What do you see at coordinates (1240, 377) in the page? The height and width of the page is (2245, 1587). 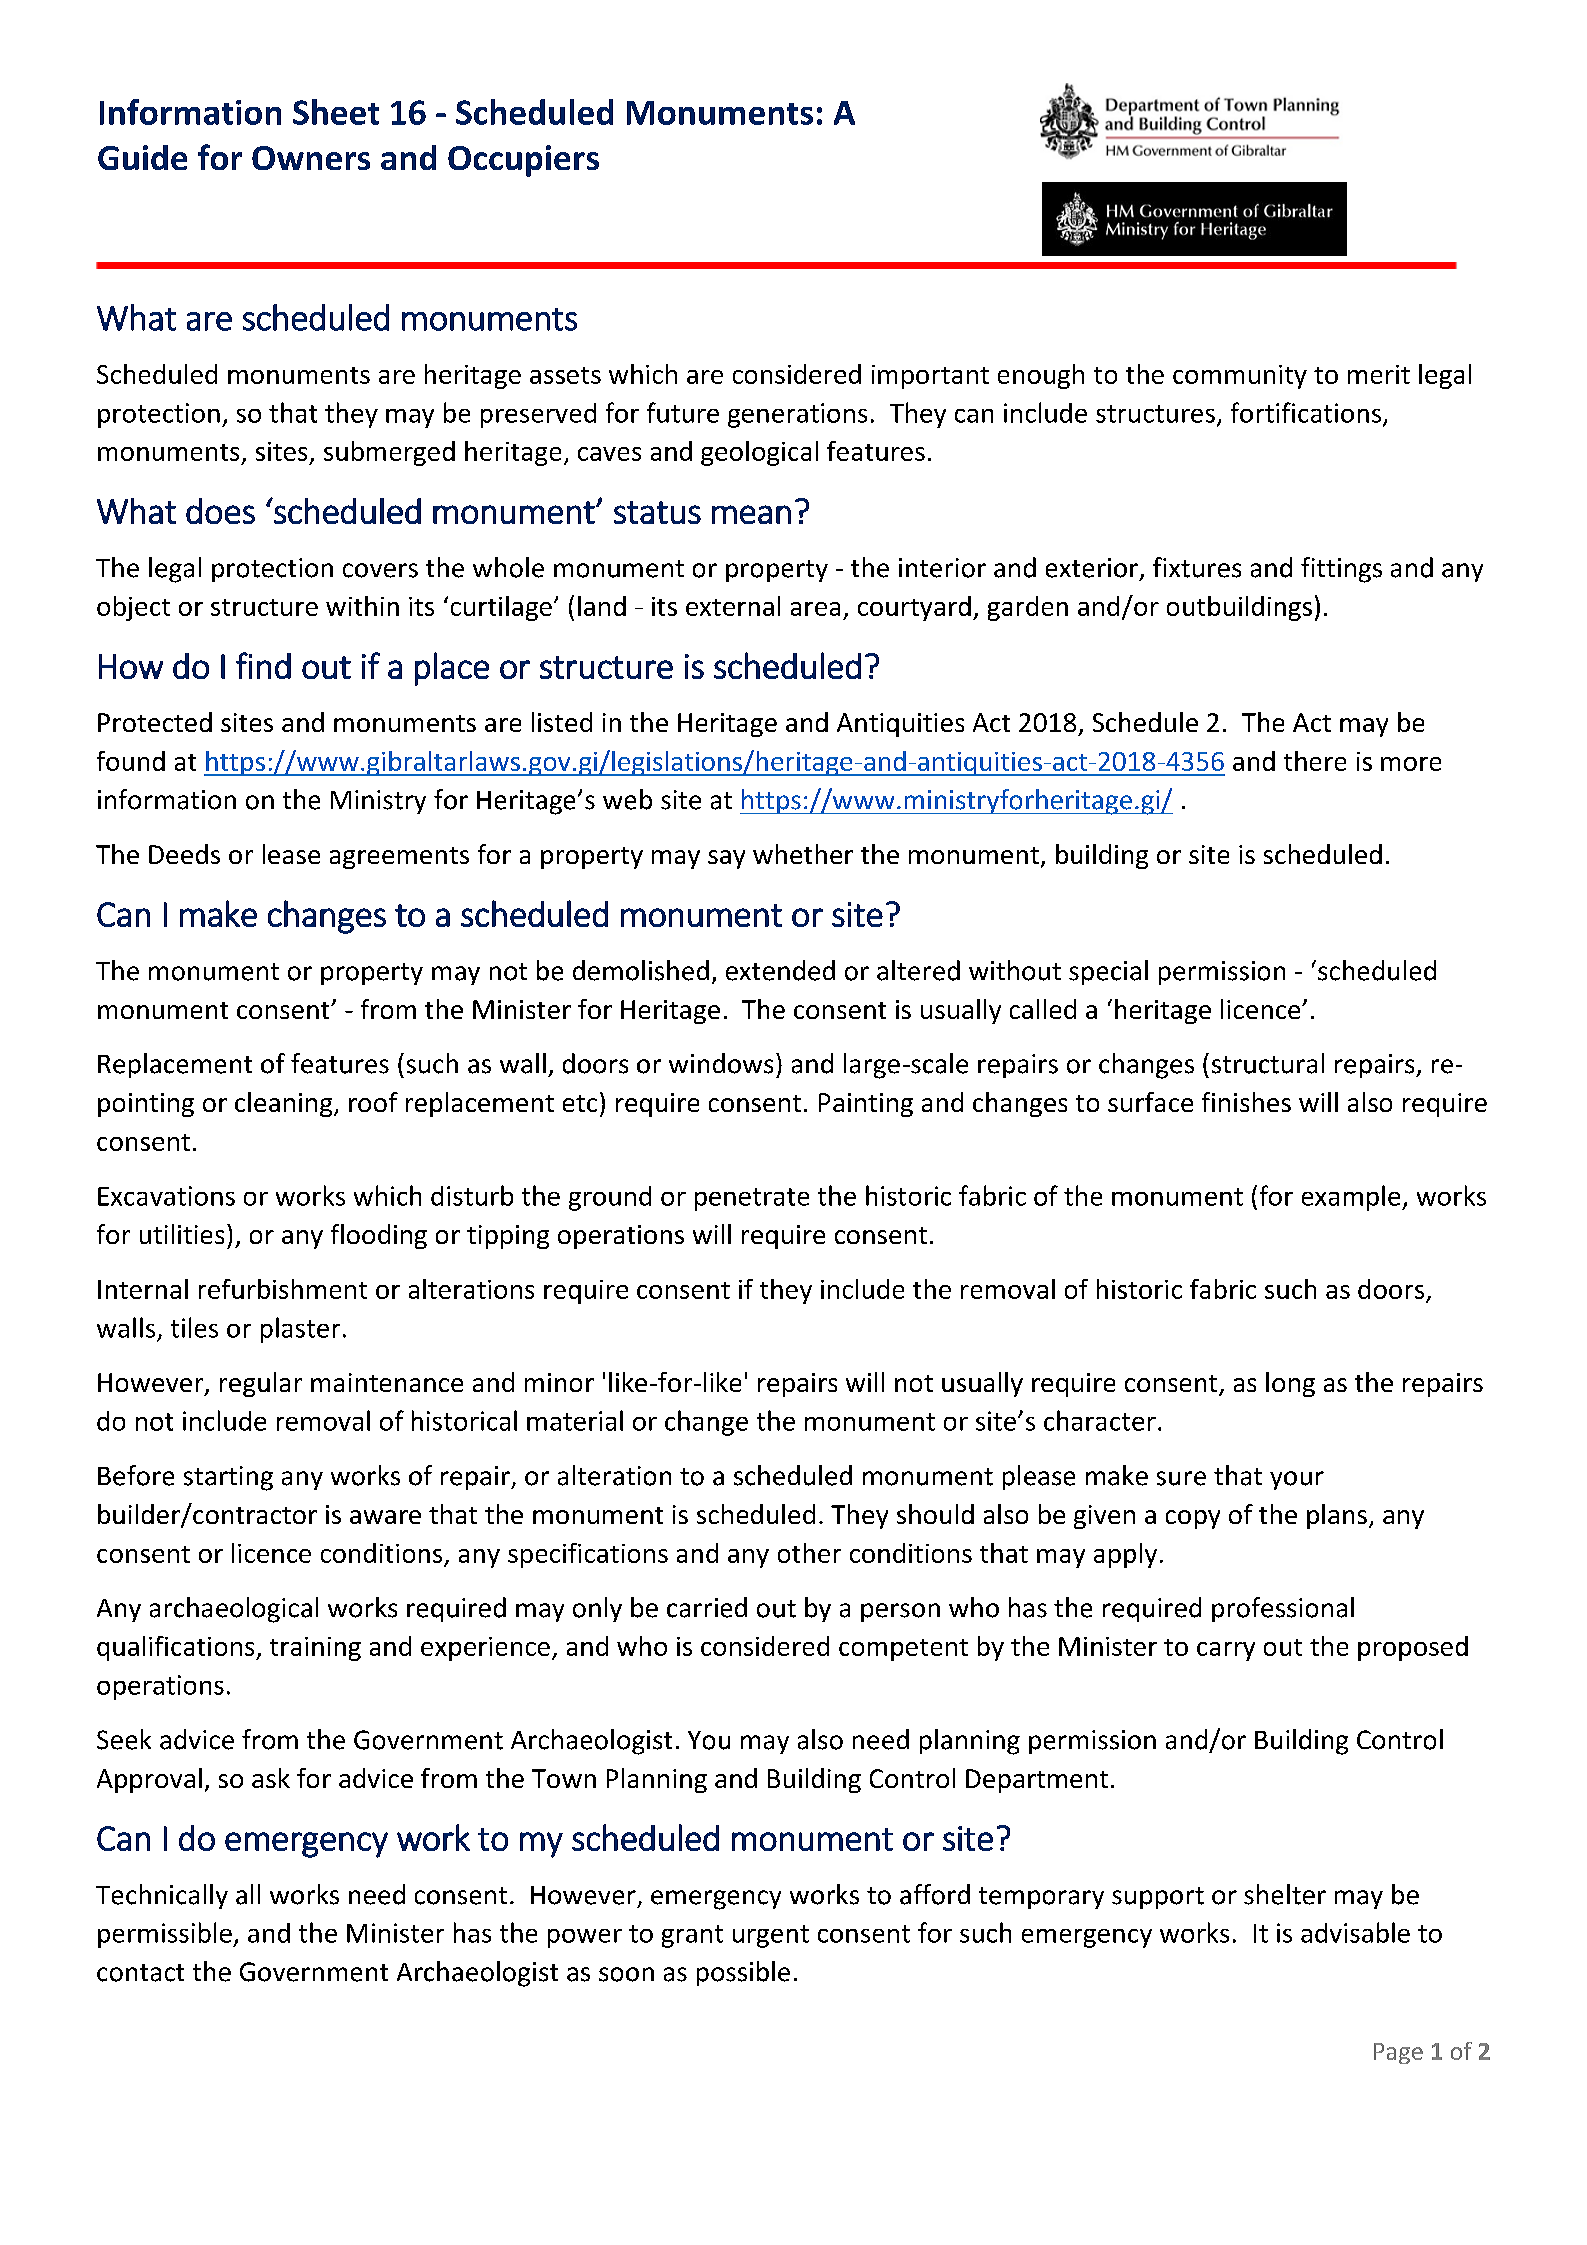 I see `community` at bounding box center [1240, 377].
